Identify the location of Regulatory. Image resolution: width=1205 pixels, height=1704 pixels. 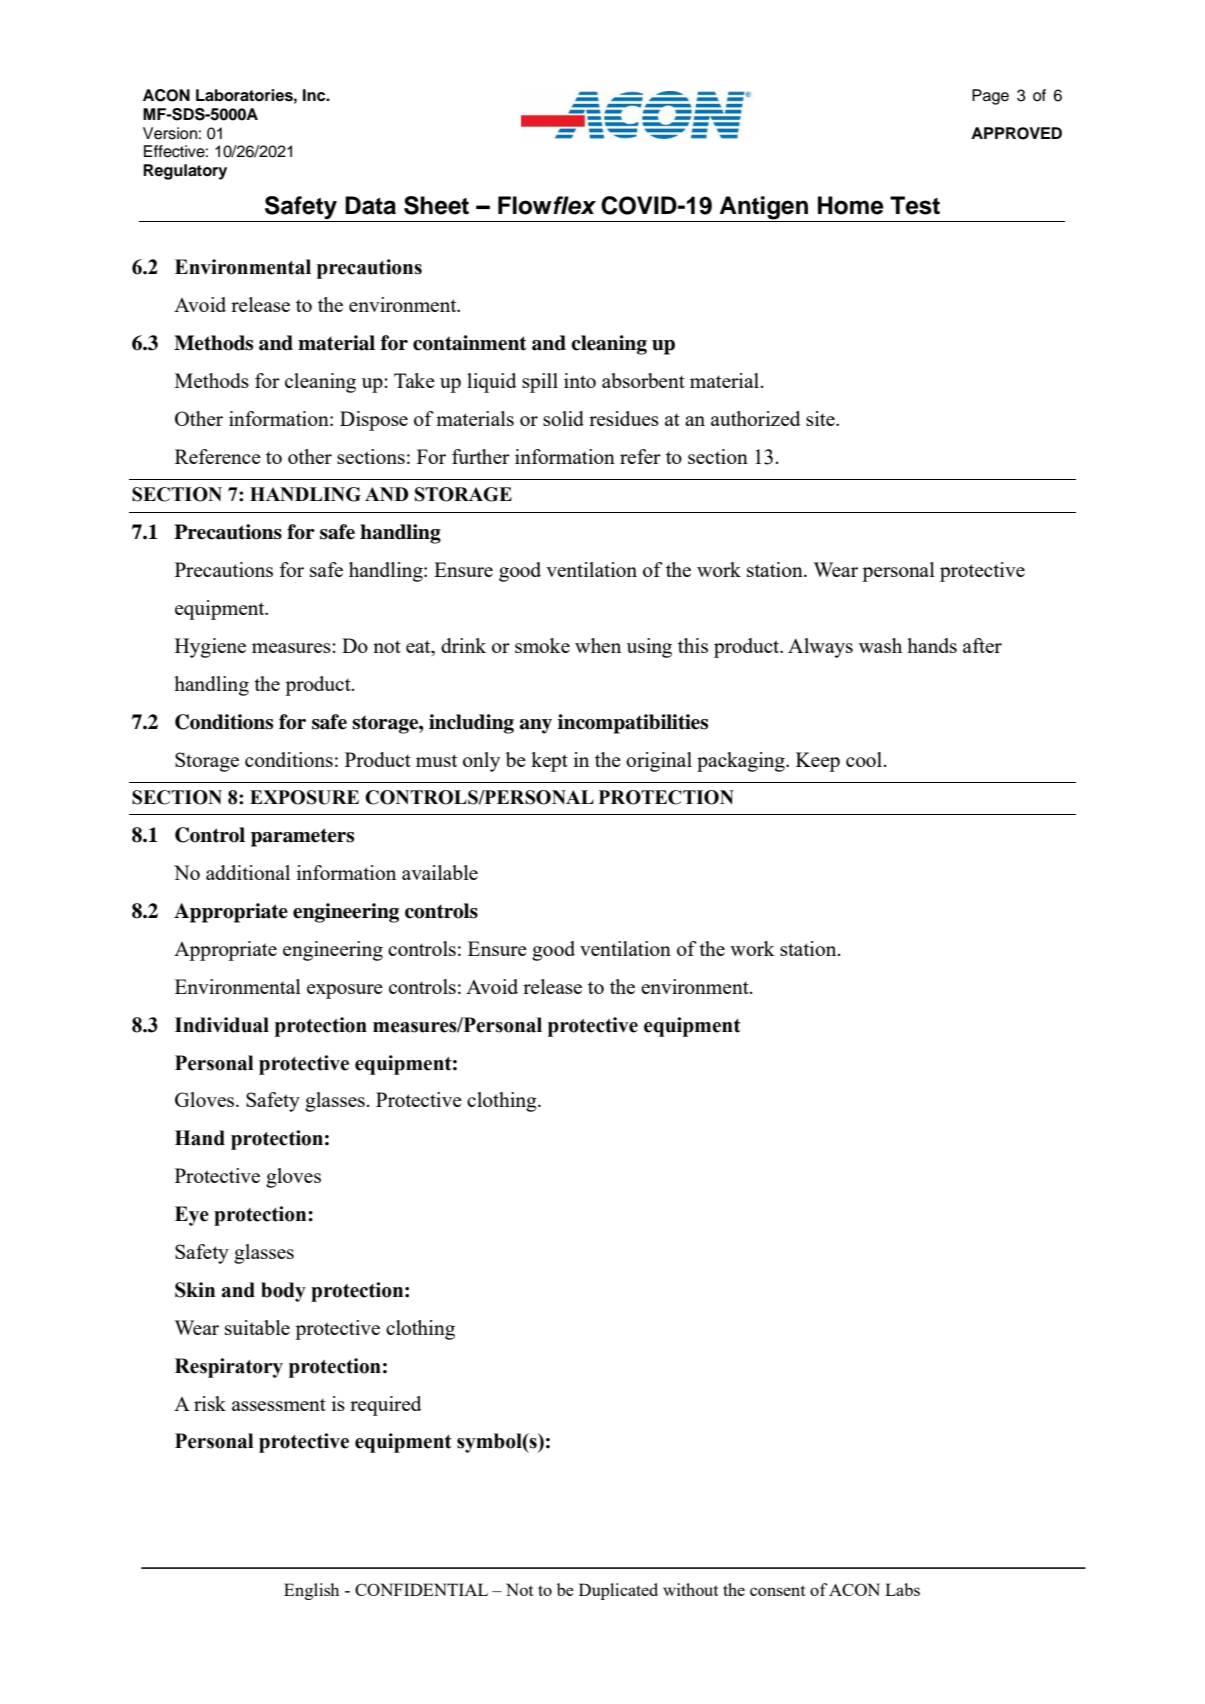
(185, 172).
